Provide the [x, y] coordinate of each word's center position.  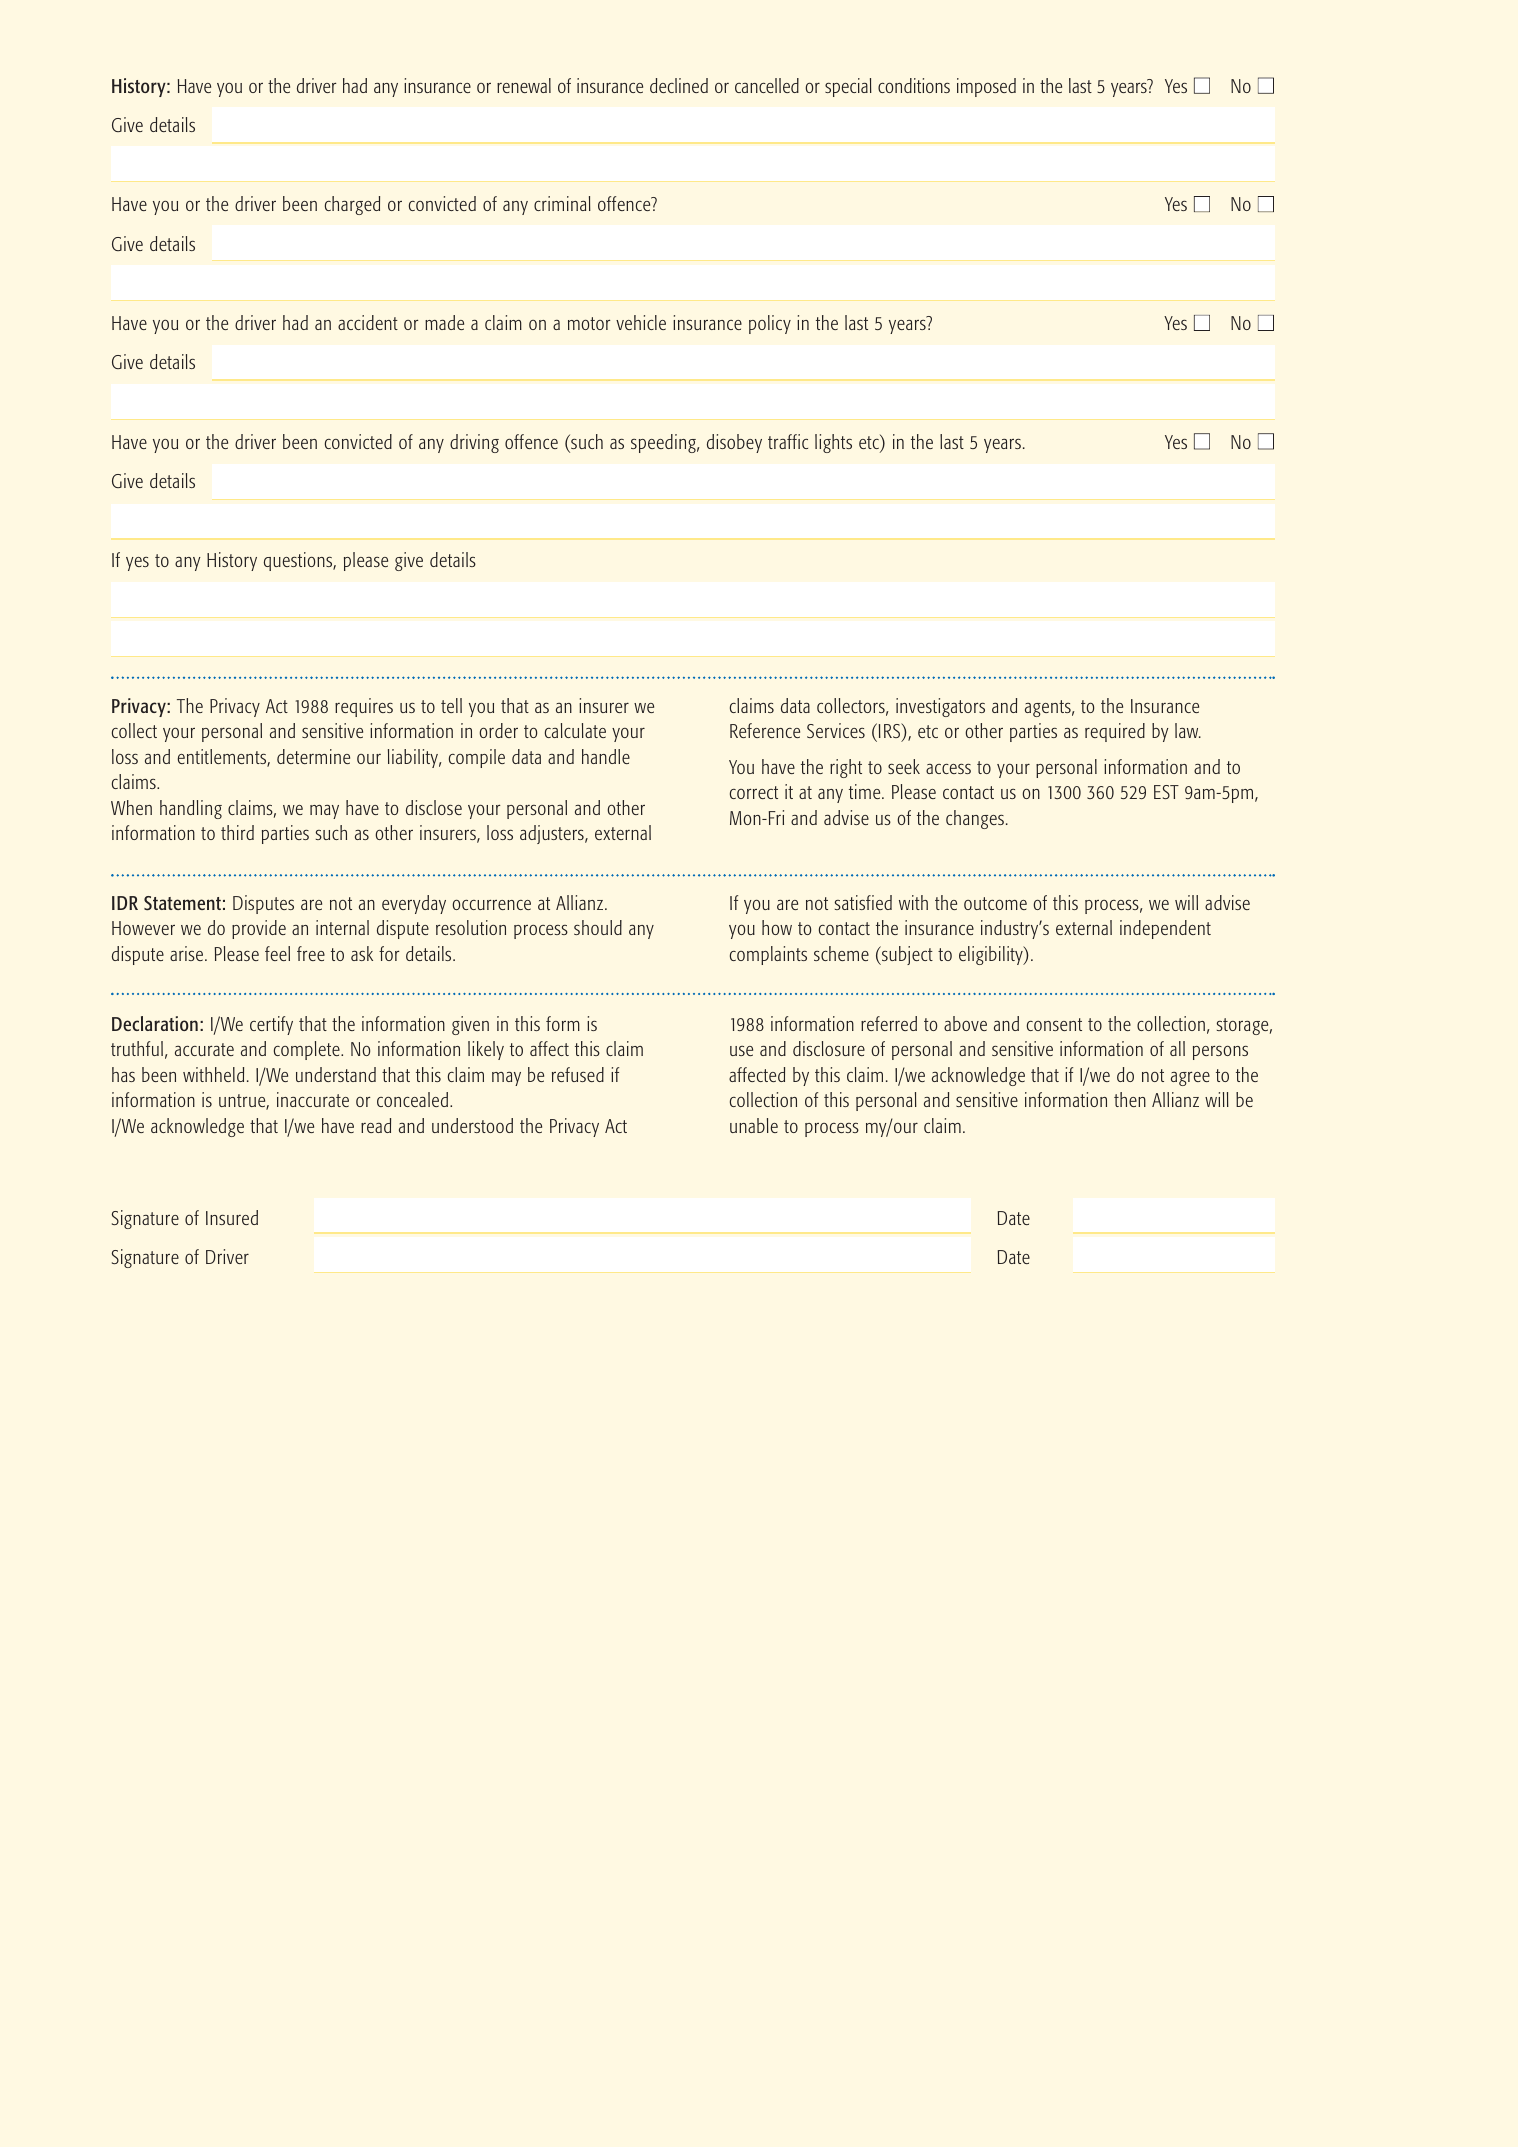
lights [833, 443]
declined [679, 85]
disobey [734, 443]
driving [474, 443]
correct [754, 792]
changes [975, 819]
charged [352, 205]
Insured [232, 1217]
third [237, 832]
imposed [986, 87]
